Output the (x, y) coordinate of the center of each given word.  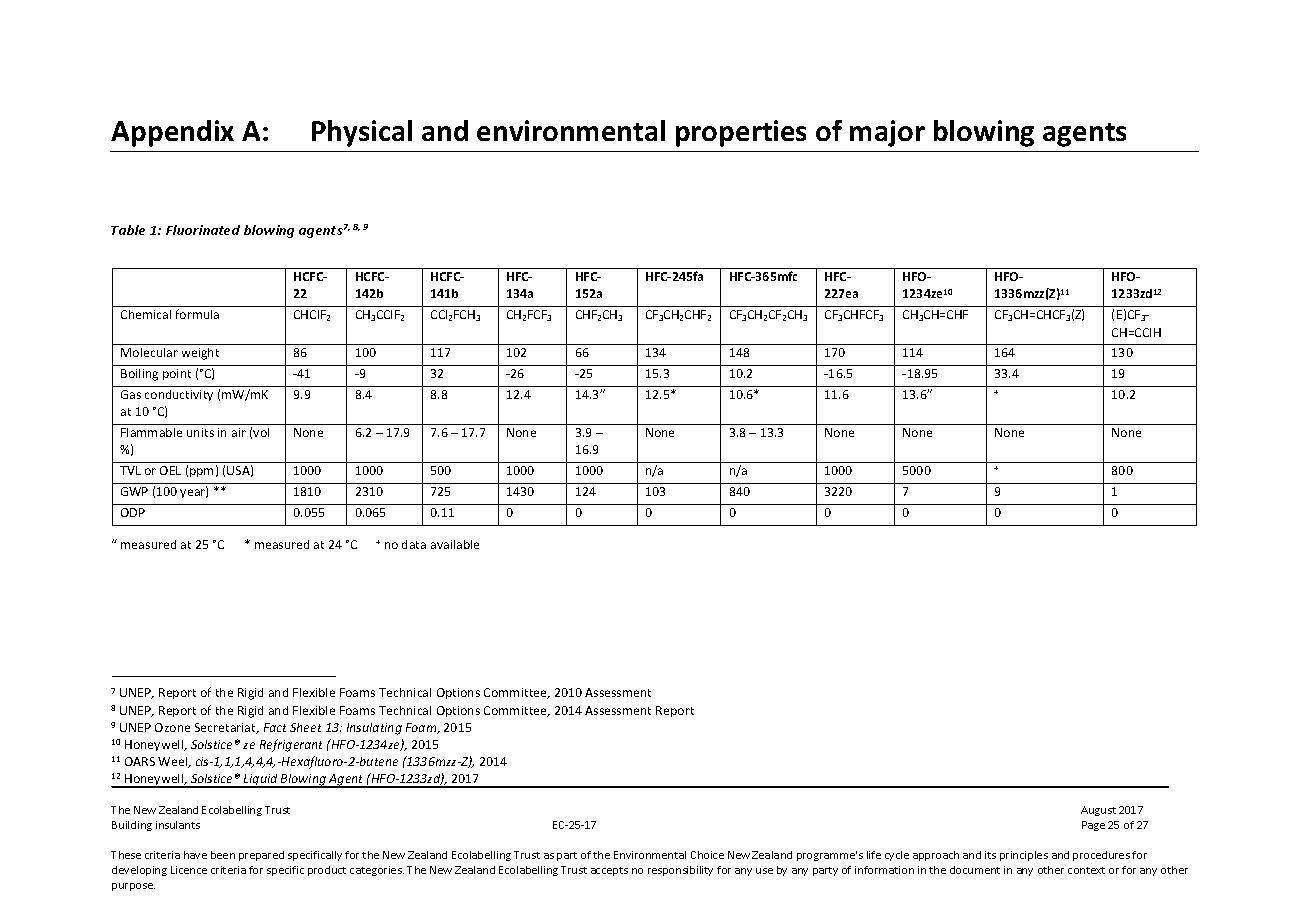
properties (741, 133)
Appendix (172, 133)
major (887, 133)
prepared (261, 856)
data (414, 544)
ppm (201, 472)
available (455, 544)
